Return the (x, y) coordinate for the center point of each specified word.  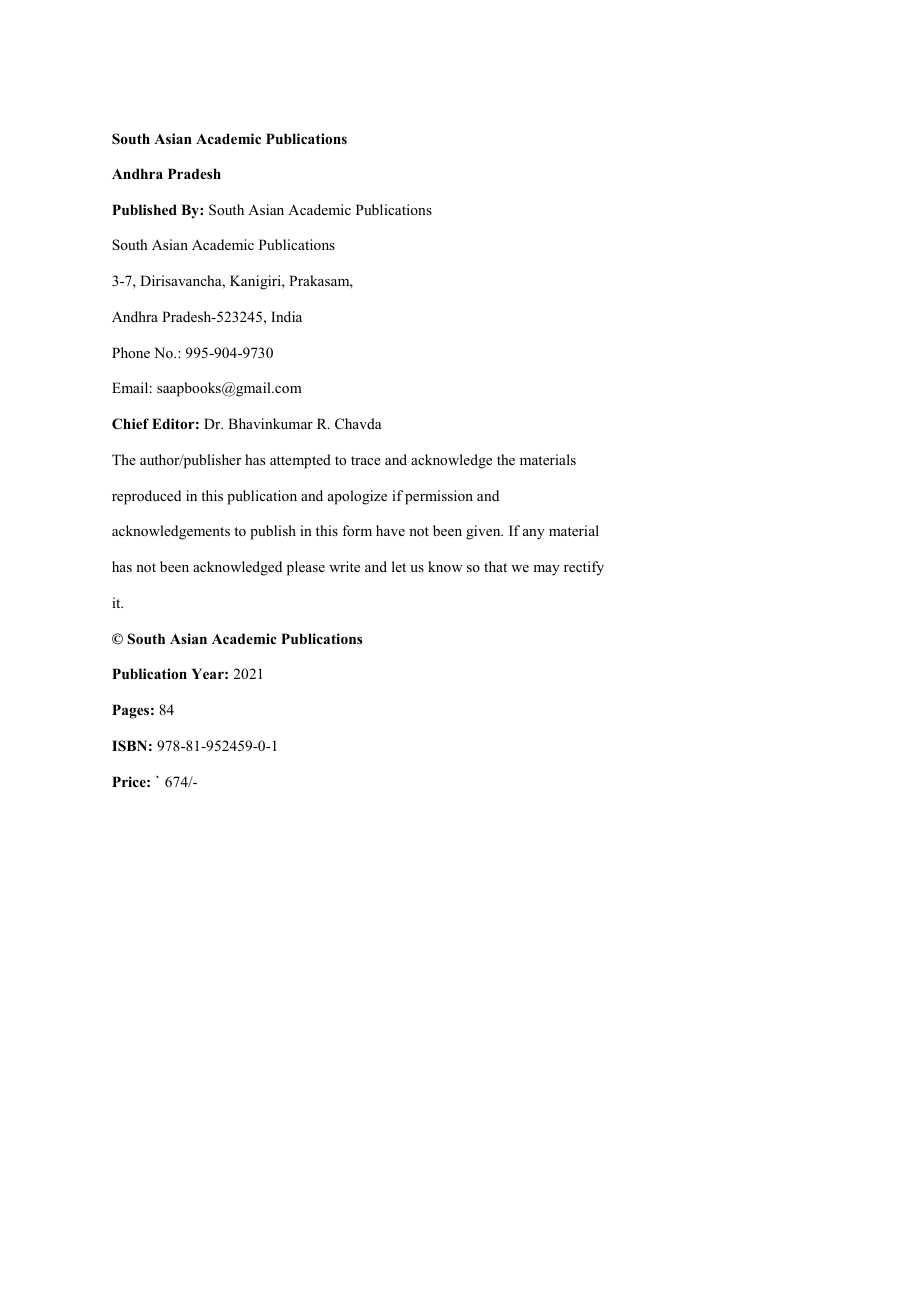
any (534, 534)
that (495, 566)
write (344, 566)
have (390, 530)
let (399, 566)
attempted (300, 461)
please (306, 568)
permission (439, 497)
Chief (130, 423)
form (357, 530)
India (286, 316)
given (484, 532)
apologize (357, 497)
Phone (131, 352)
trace (366, 460)
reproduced (146, 497)
